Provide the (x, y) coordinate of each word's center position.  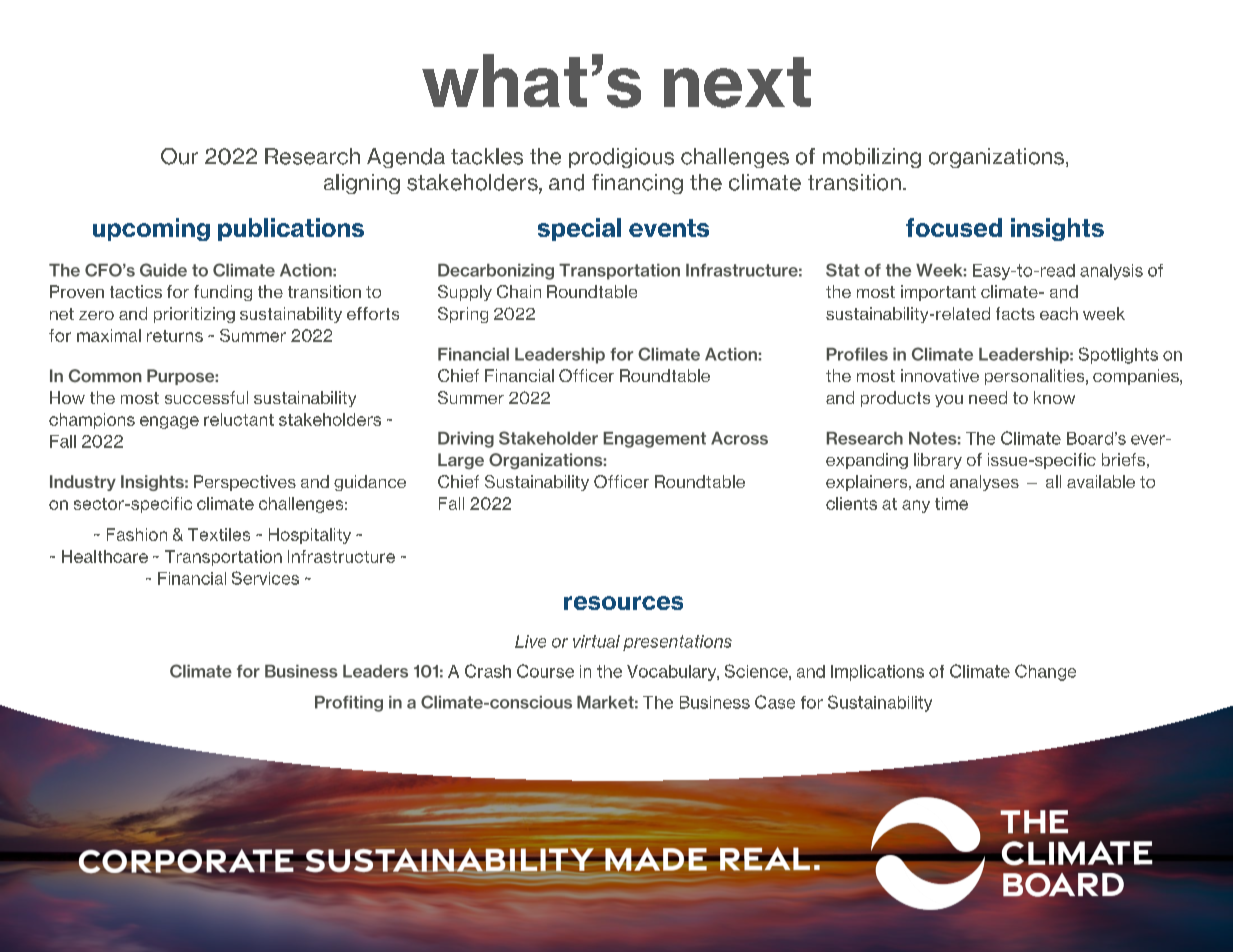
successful (206, 397)
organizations (996, 158)
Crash (488, 671)
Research (312, 156)
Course (545, 671)
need (988, 397)
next (737, 82)
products (895, 399)
